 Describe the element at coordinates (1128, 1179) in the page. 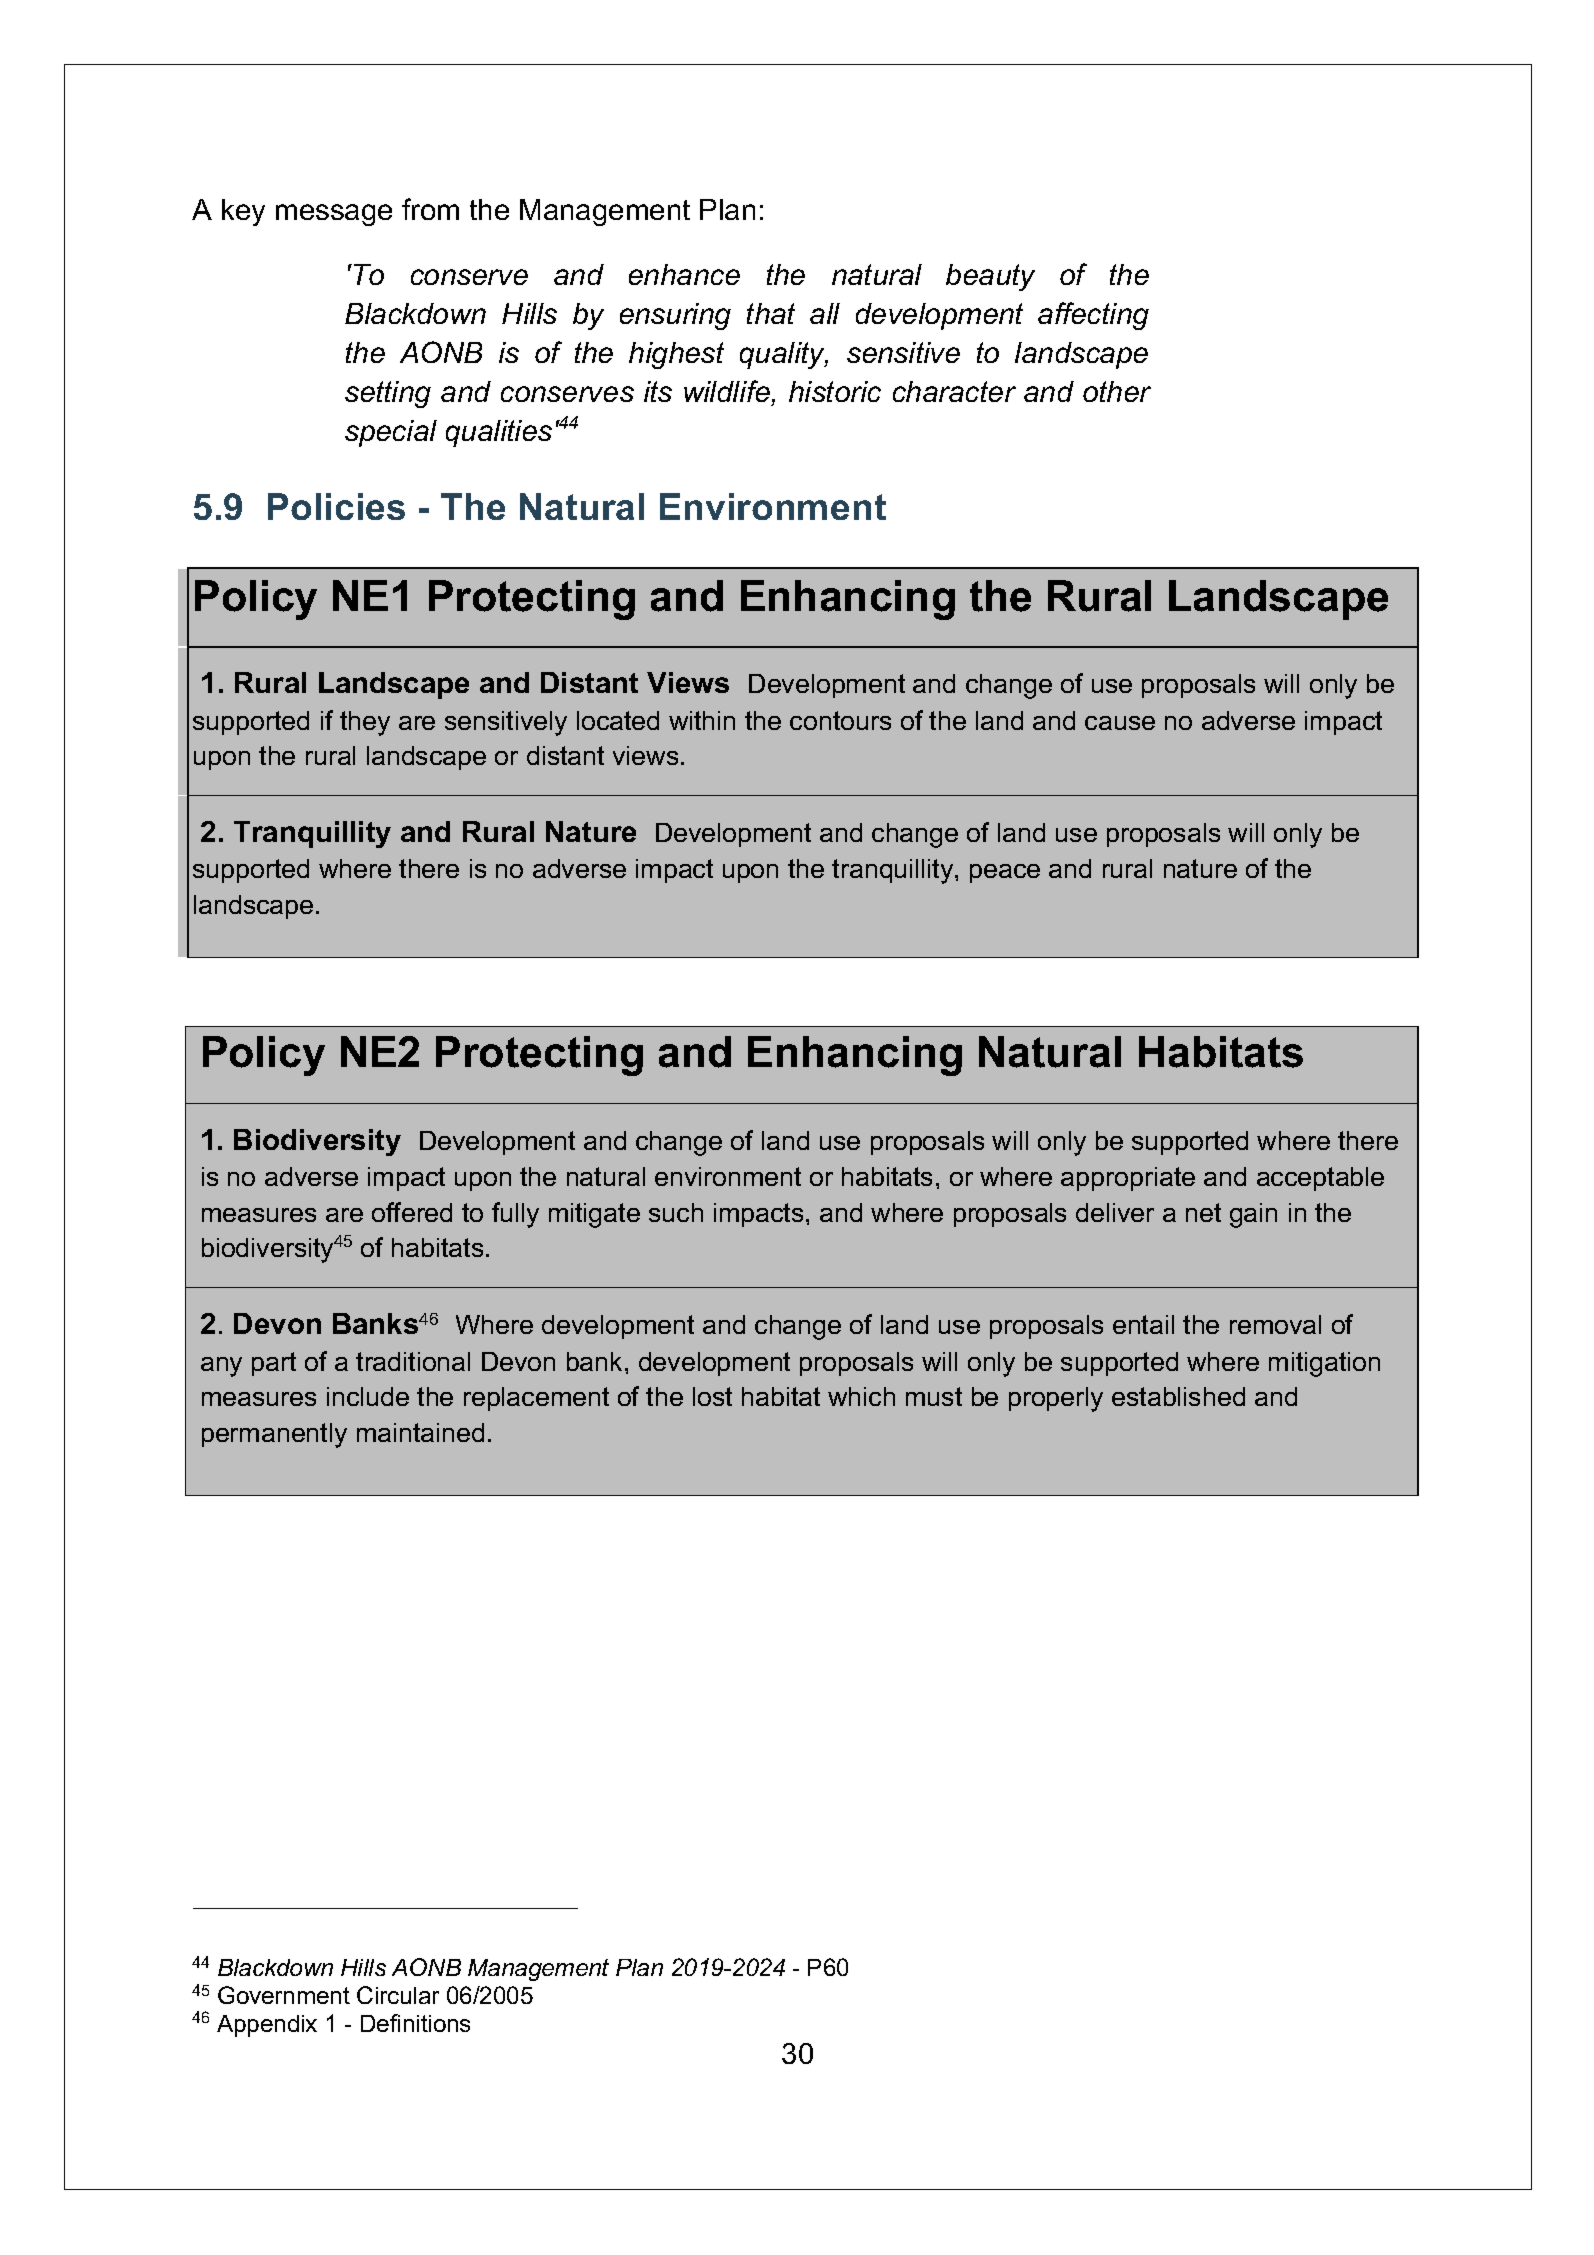

I see `appropriate` at that location.
